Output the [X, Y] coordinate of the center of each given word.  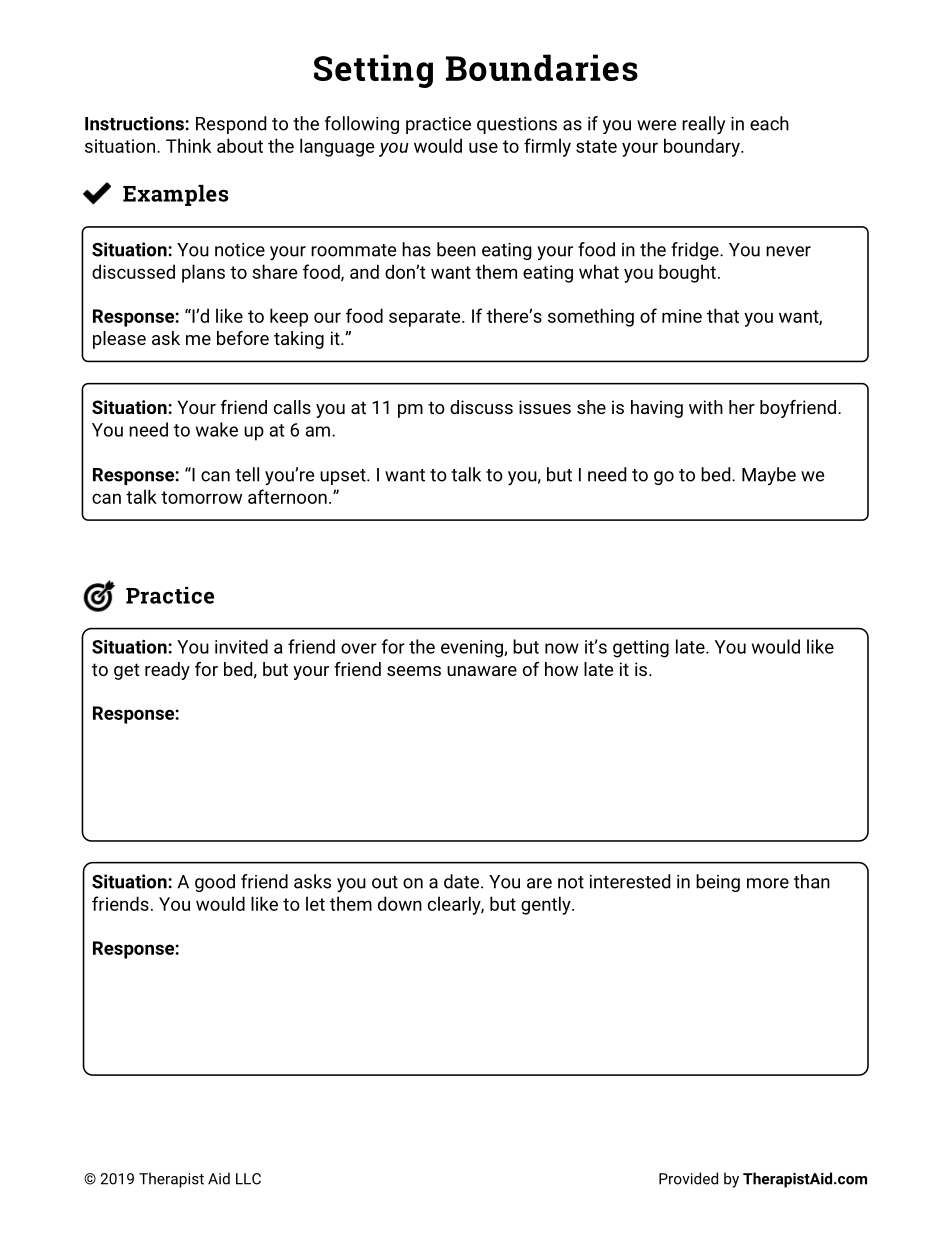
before [243, 338]
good [215, 883]
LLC [248, 1179]
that [723, 315]
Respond [231, 125]
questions [517, 125]
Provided [688, 1178]
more [768, 883]
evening [473, 649]
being [718, 883]
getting [641, 649]
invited [241, 646]
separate [426, 318]
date [463, 881]
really [703, 125]
